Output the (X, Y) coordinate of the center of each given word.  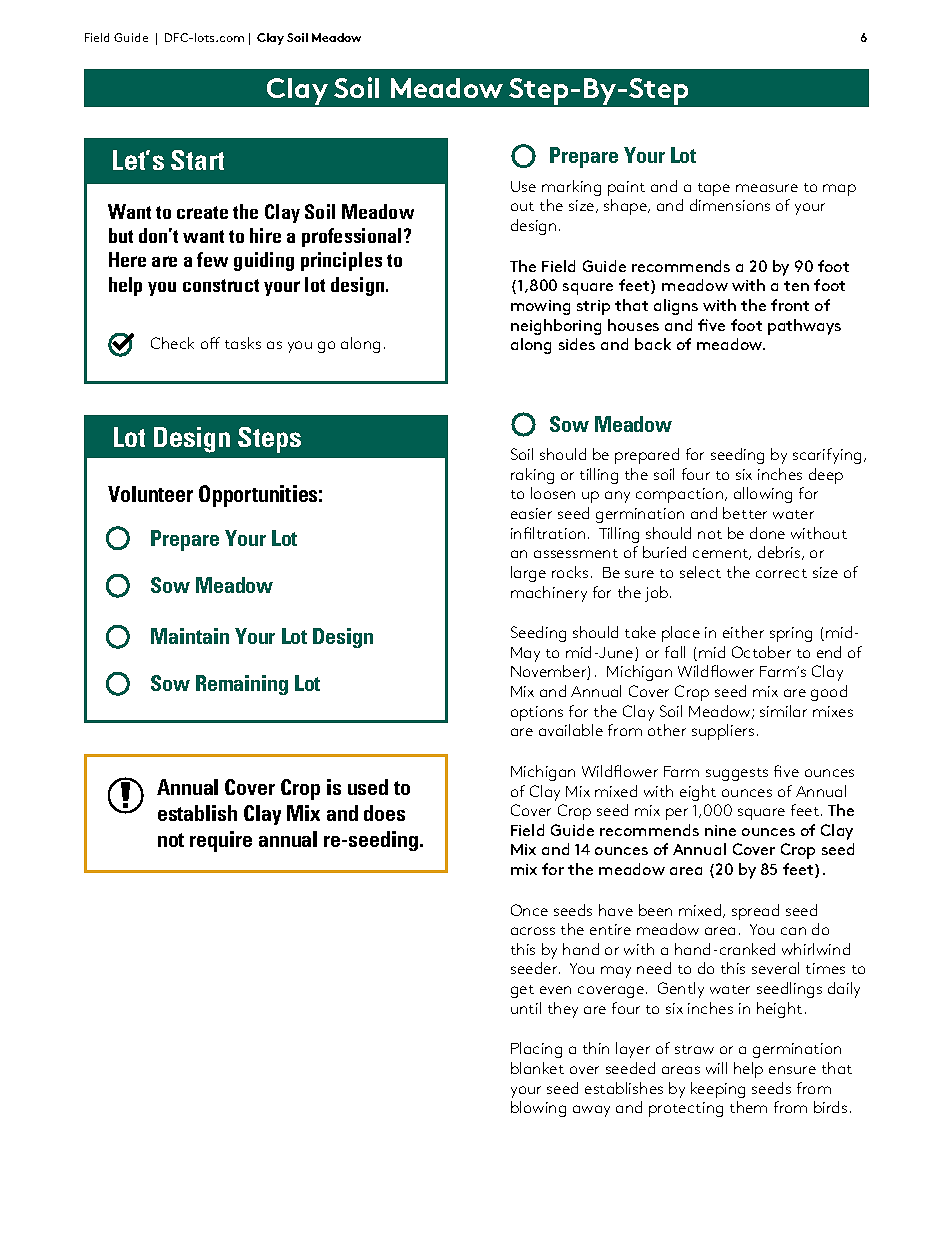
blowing (538, 1109)
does (384, 813)
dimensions (730, 205)
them (748, 1107)
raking (532, 476)
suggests (737, 774)
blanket (537, 1068)
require (221, 841)
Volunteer (150, 494)
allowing (763, 495)
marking (571, 188)
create (202, 212)
